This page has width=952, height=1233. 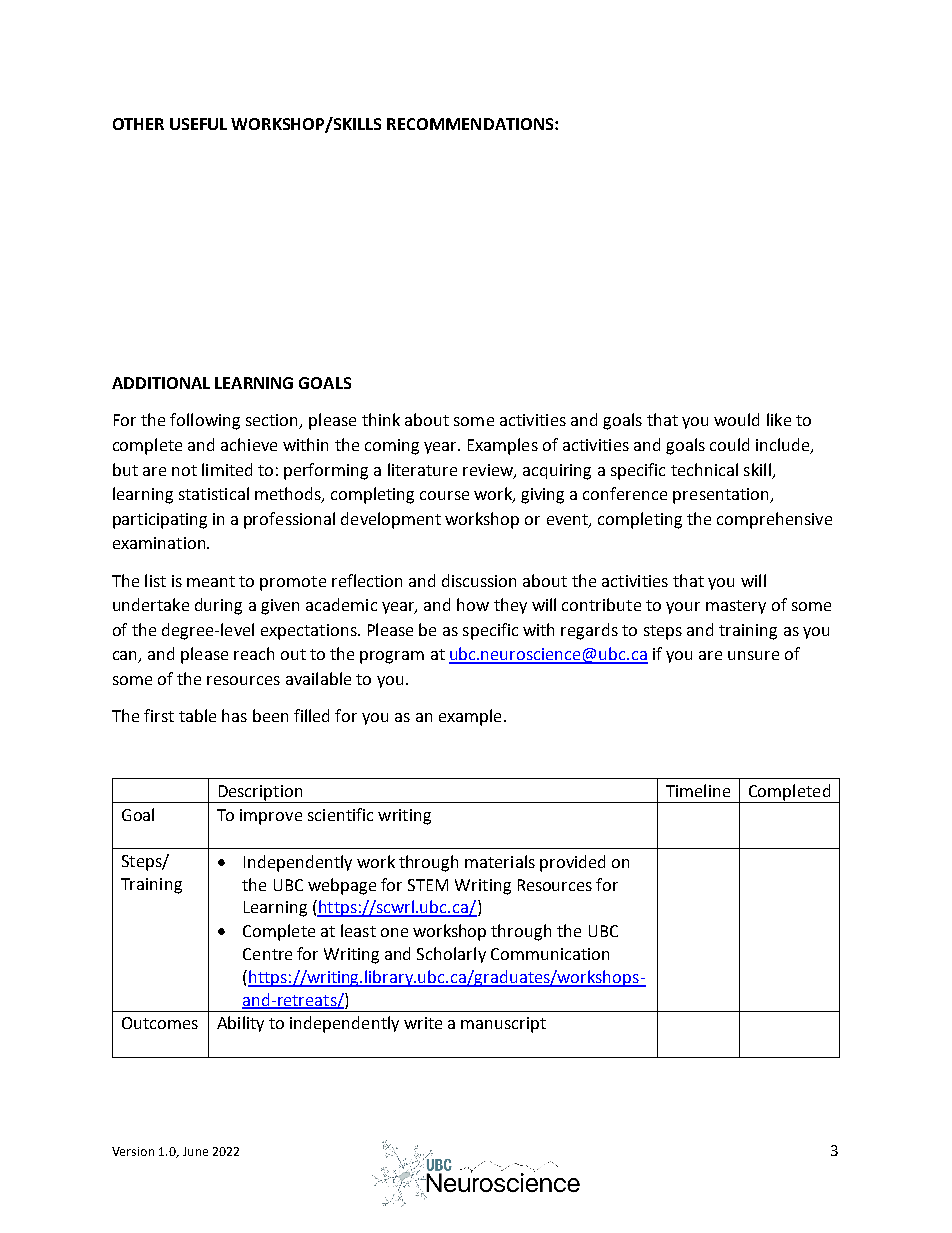 What do you see at coordinates (195, 1151) in the page?
I see `June` at bounding box center [195, 1151].
